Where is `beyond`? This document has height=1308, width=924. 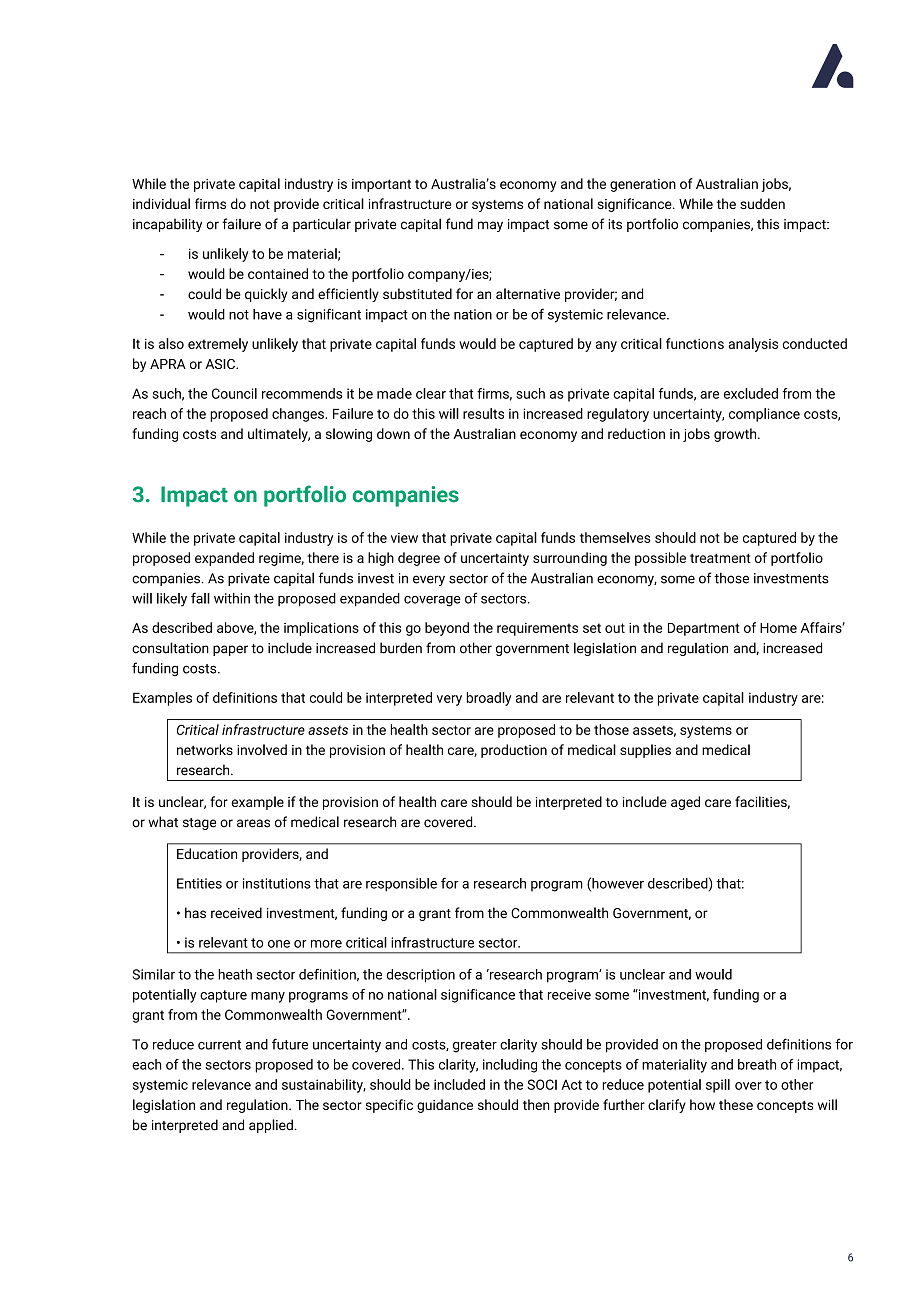 beyond is located at coordinates (447, 629).
